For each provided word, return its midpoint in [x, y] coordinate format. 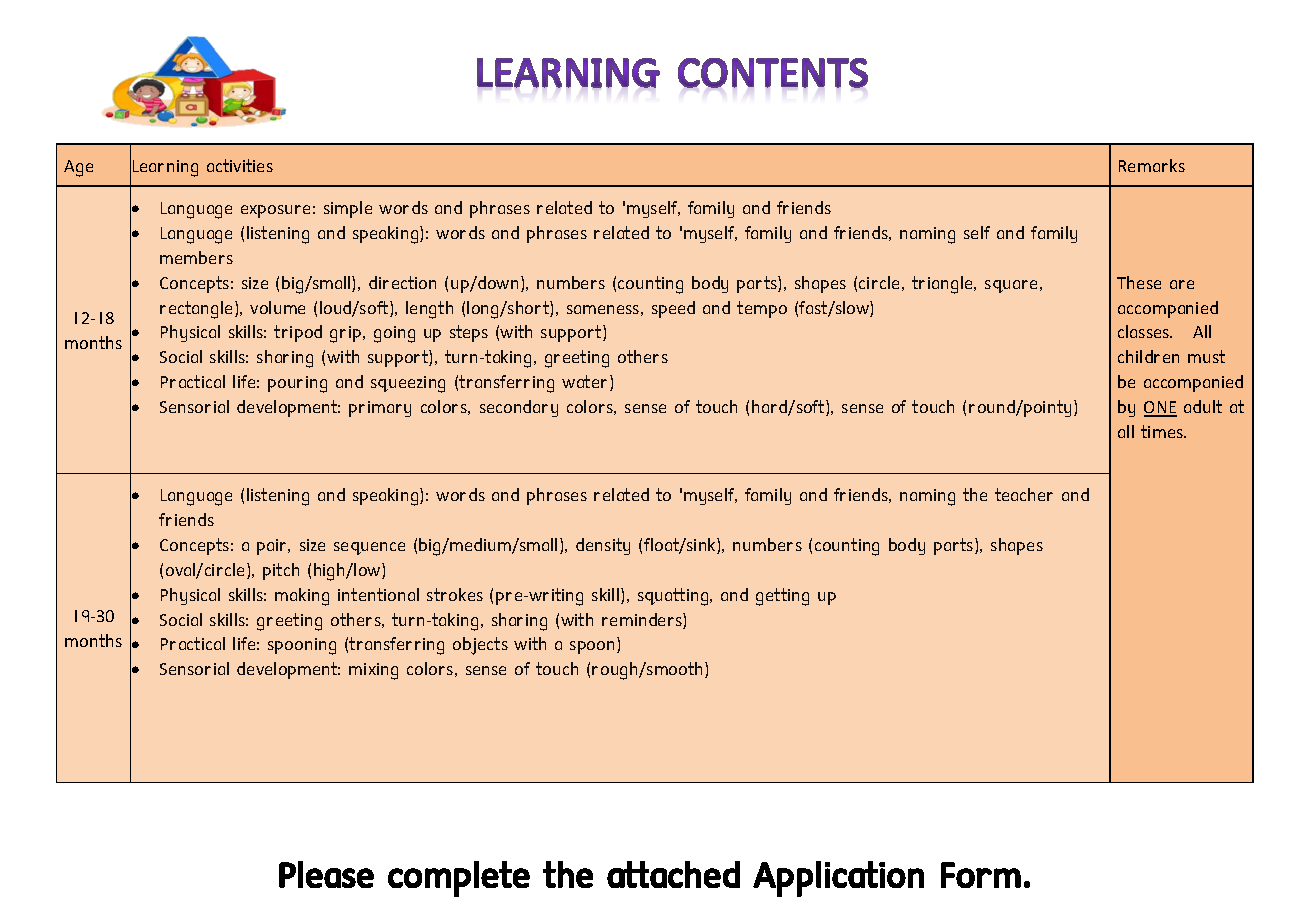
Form [981, 875]
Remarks [1152, 165]
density [603, 546]
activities [240, 165]
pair [273, 547]
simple [348, 209]
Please [326, 874]
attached [673, 874]
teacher [1024, 494]
